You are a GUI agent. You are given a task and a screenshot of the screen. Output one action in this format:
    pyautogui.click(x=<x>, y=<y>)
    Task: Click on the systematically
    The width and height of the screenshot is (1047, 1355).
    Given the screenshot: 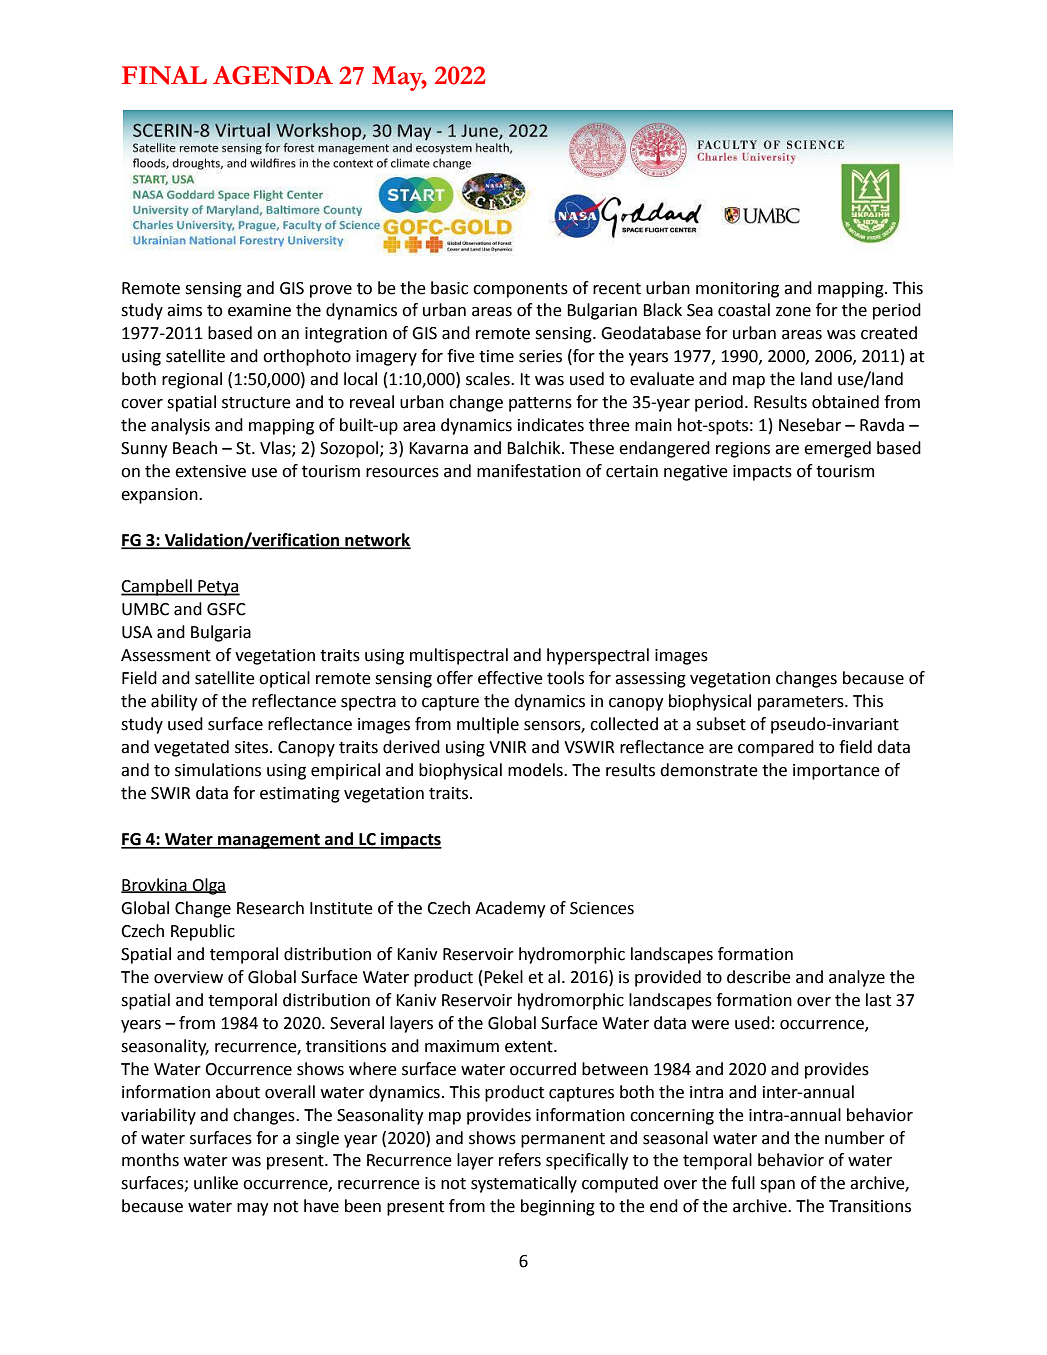 What is the action you would take?
    pyautogui.click(x=524, y=1184)
